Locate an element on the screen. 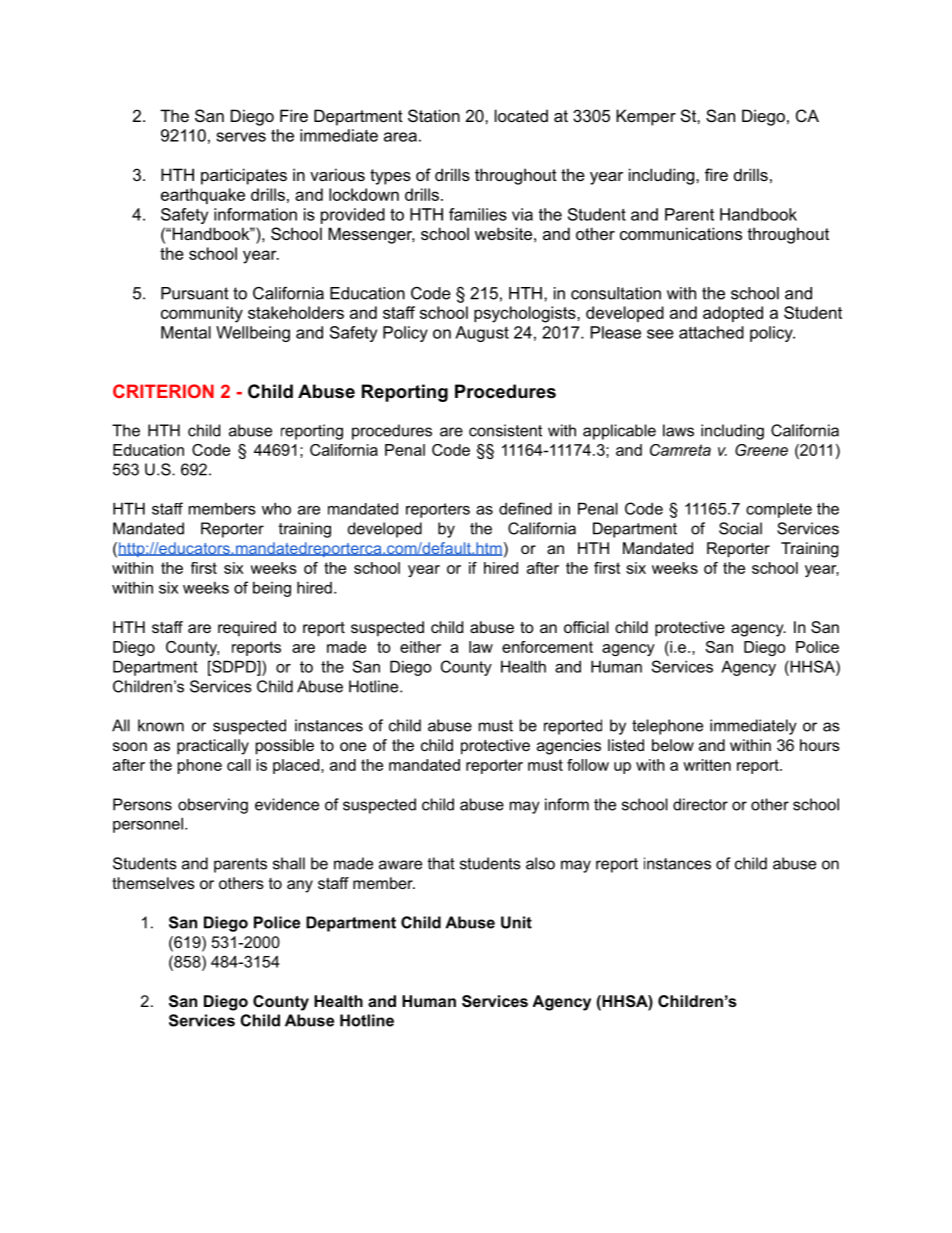 This screenshot has width=952, height=1233. Kemper is located at coordinates (646, 117).
